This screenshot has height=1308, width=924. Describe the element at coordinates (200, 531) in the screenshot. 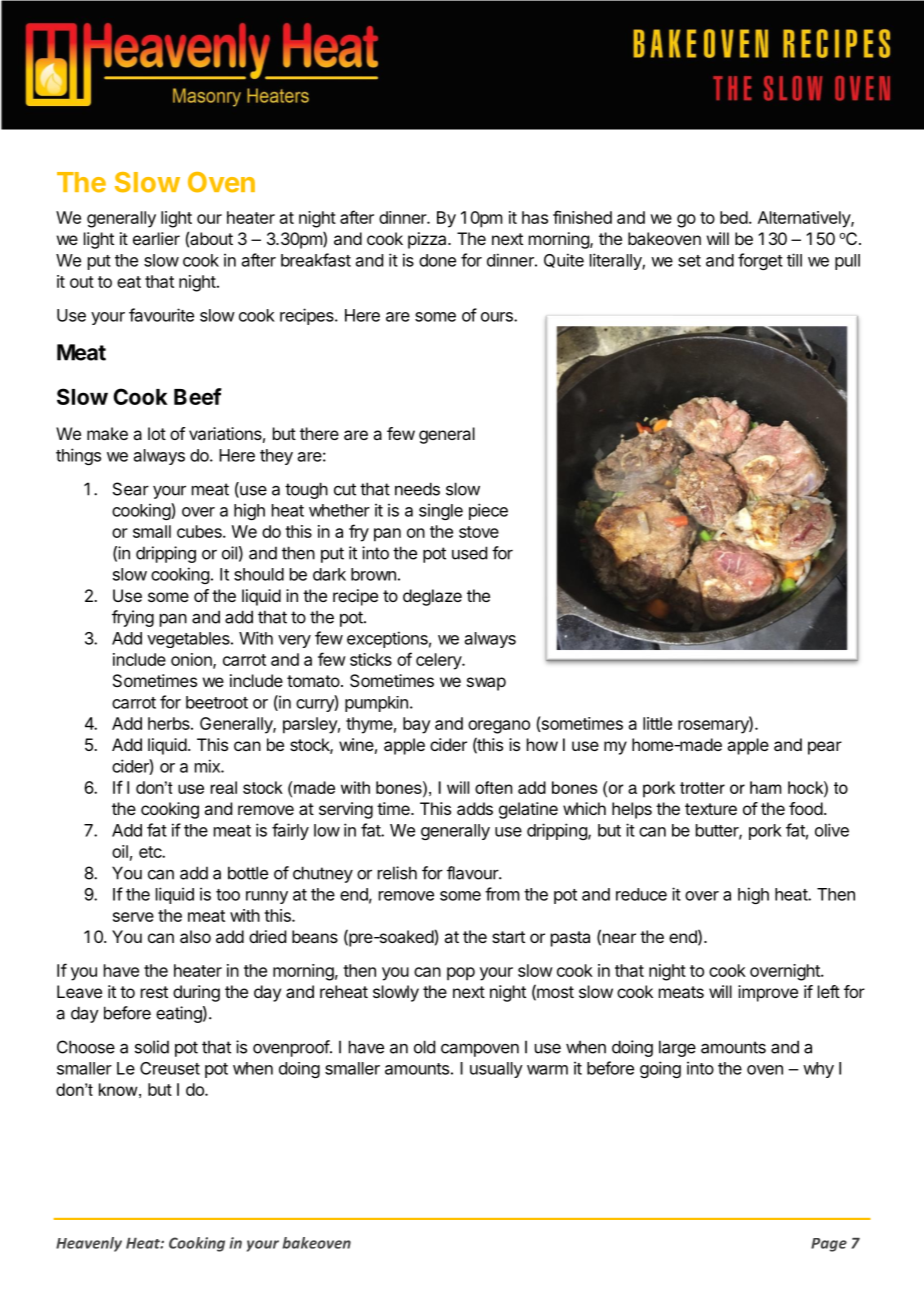

I see `cubes` at that location.
